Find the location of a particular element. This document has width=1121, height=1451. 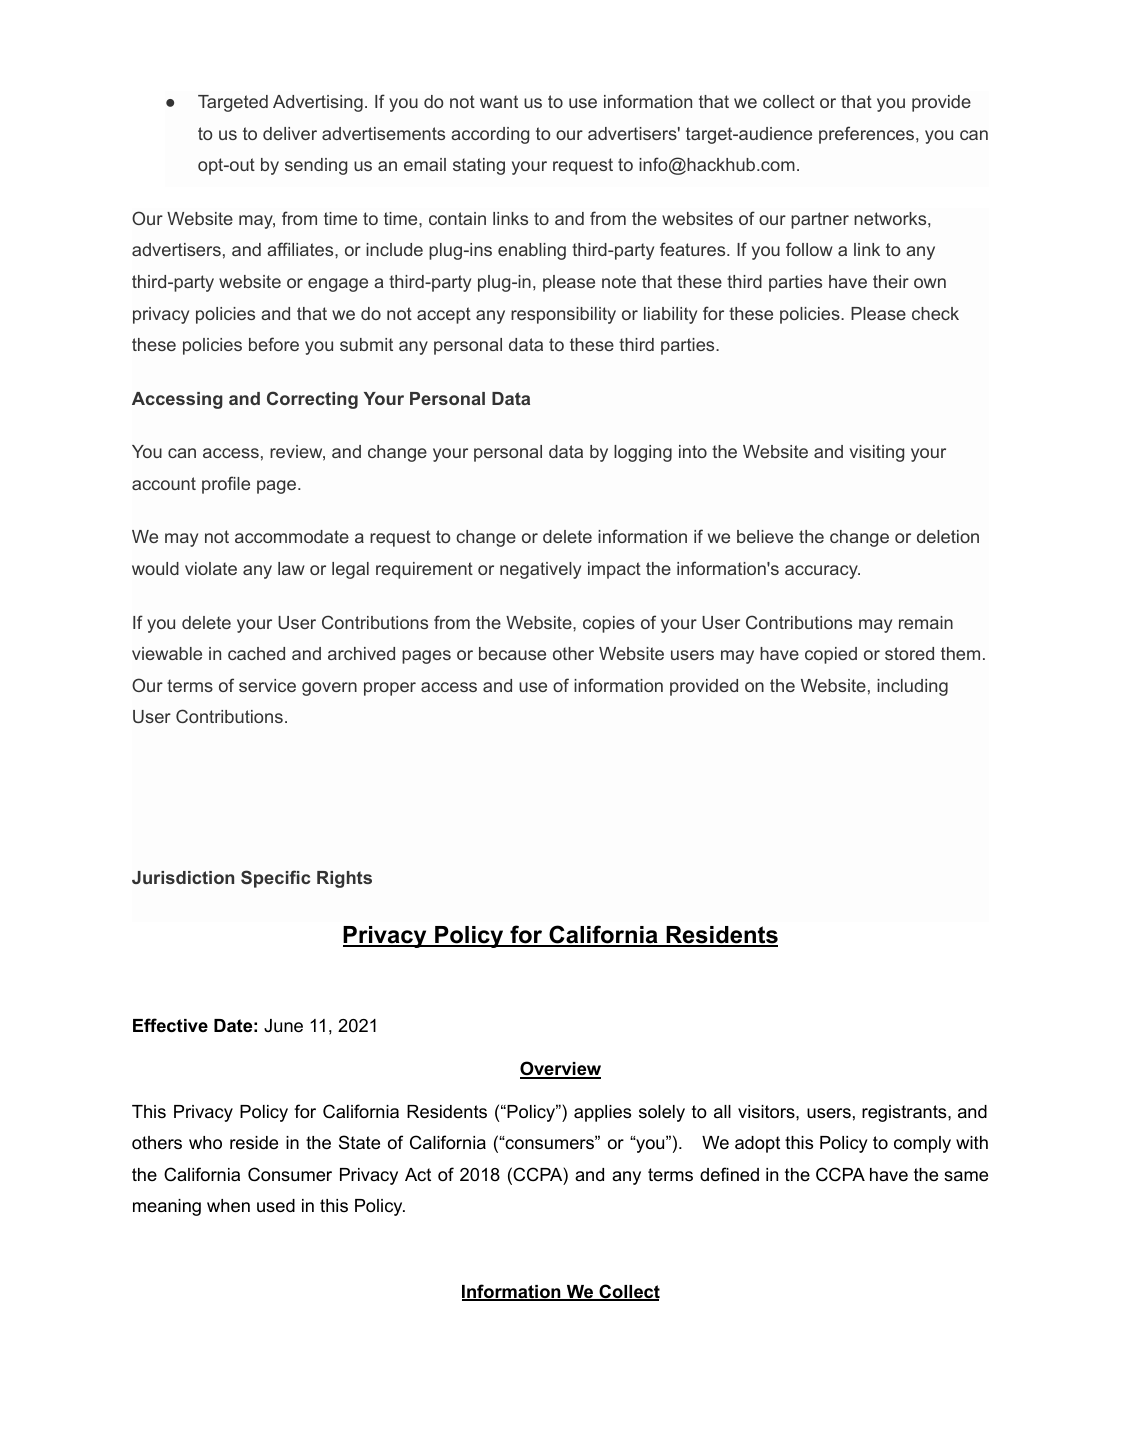

applies is located at coordinates (602, 1113).
